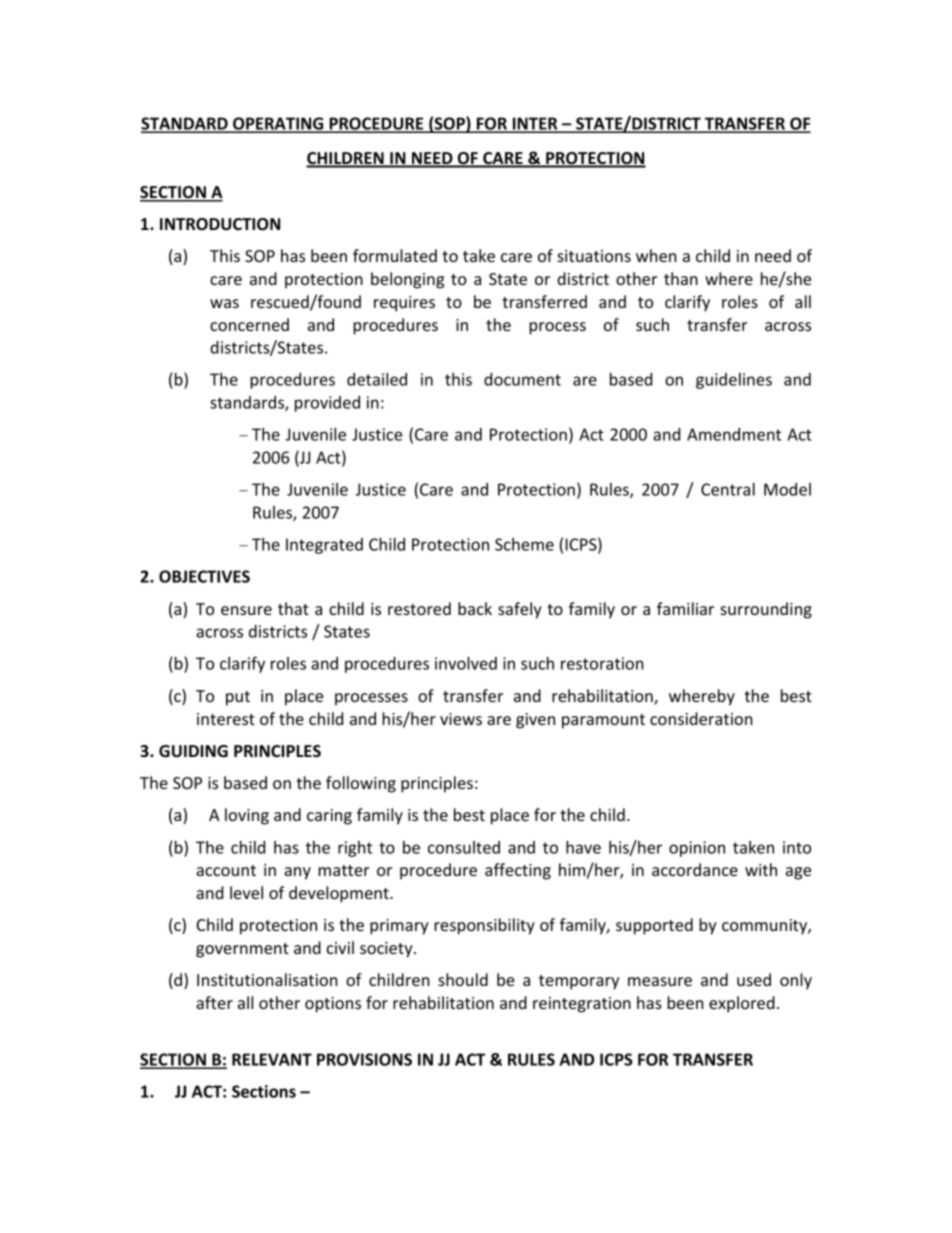 The height and width of the image is (1233, 952). What do you see at coordinates (461, 719) in the image?
I see `views` at bounding box center [461, 719].
